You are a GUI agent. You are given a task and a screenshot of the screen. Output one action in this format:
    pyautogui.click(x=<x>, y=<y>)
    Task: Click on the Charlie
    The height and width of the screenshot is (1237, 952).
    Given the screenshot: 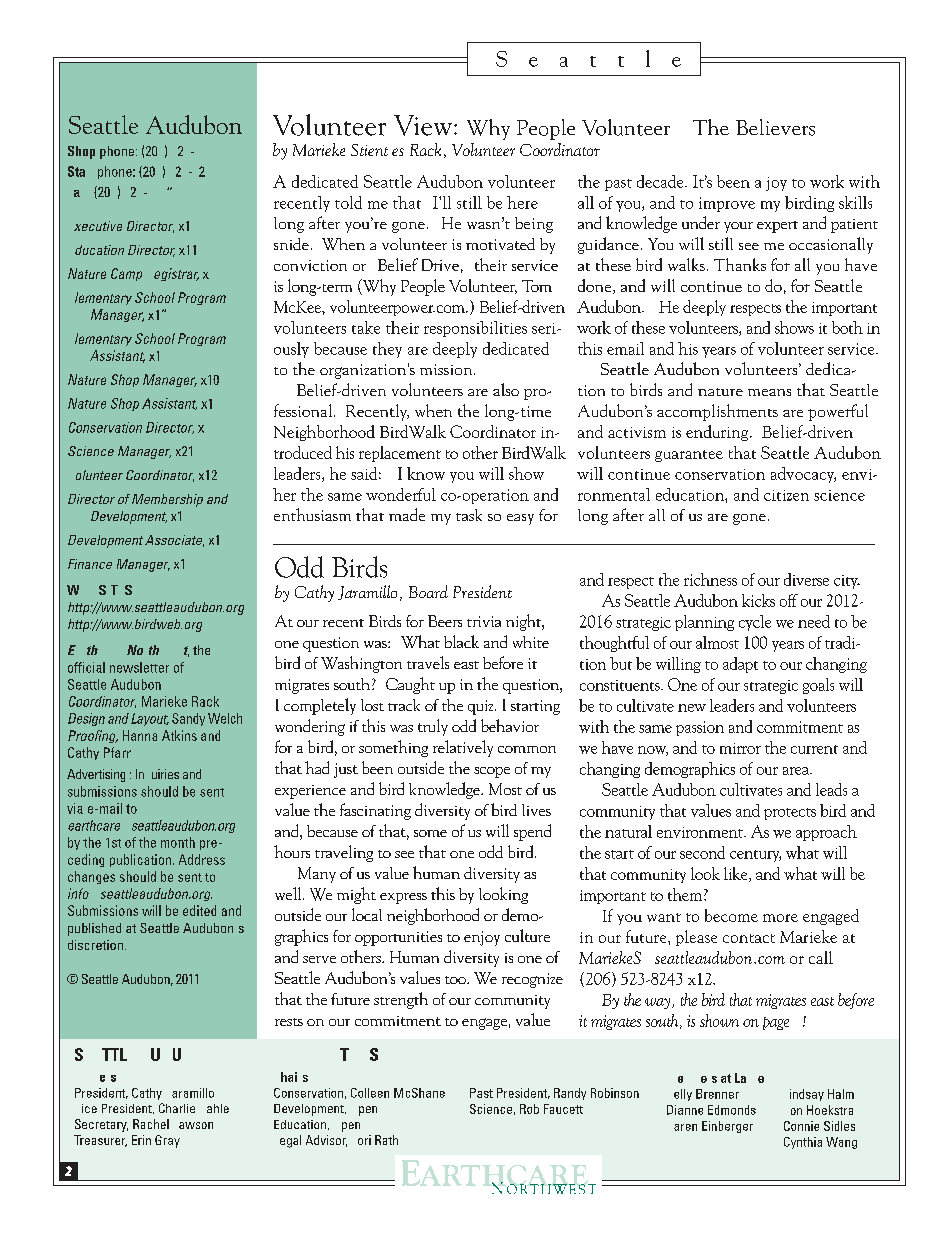 What is the action you would take?
    pyautogui.click(x=177, y=1108)
